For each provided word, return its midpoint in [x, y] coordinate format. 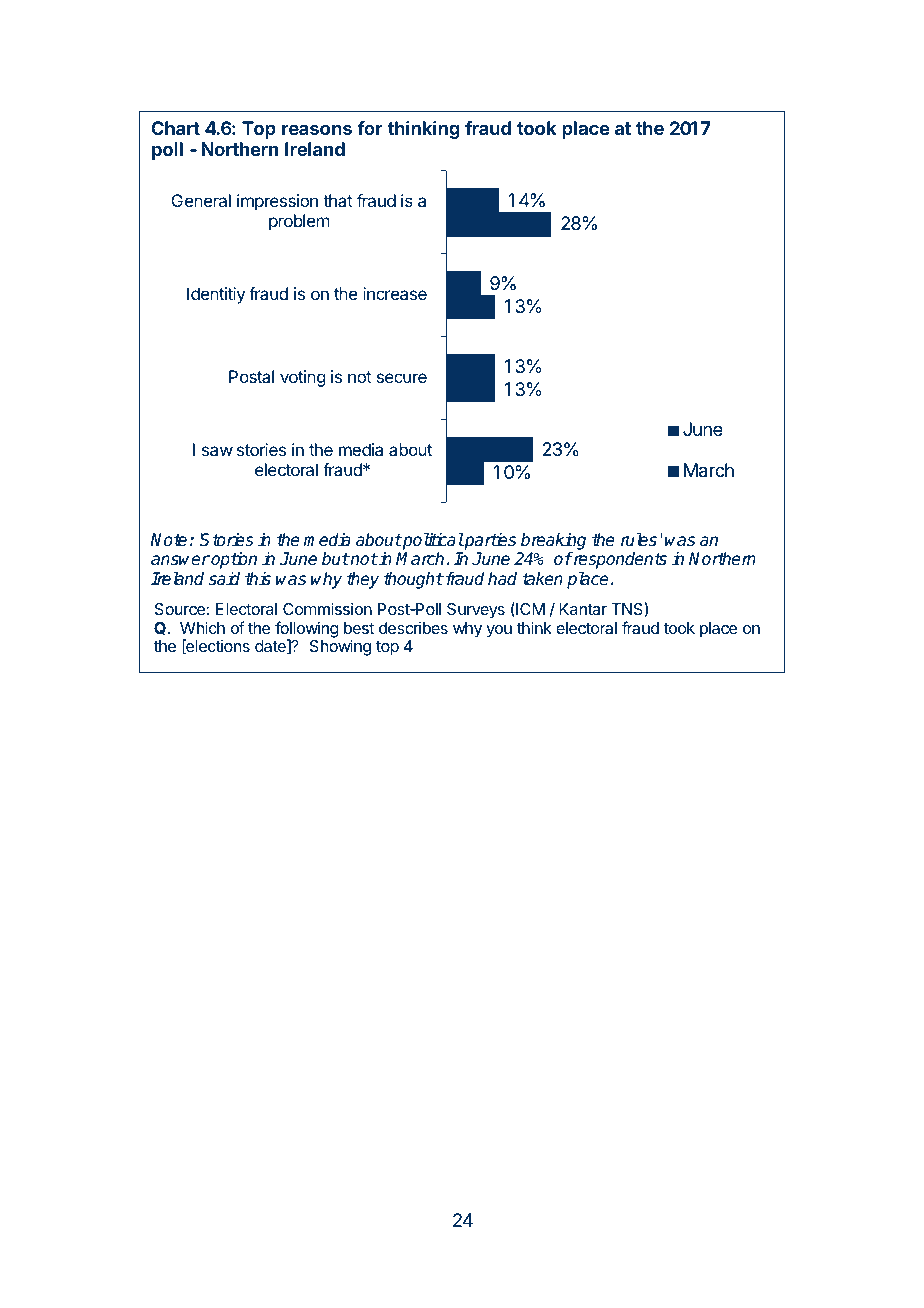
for [370, 128]
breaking [553, 541]
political [432, 541]
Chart [175, 128]
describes [413, 628]
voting [302, 378]
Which [202, 627]
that [338, 200]
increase [395, 293]
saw [217, 451]
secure [402, 378]
